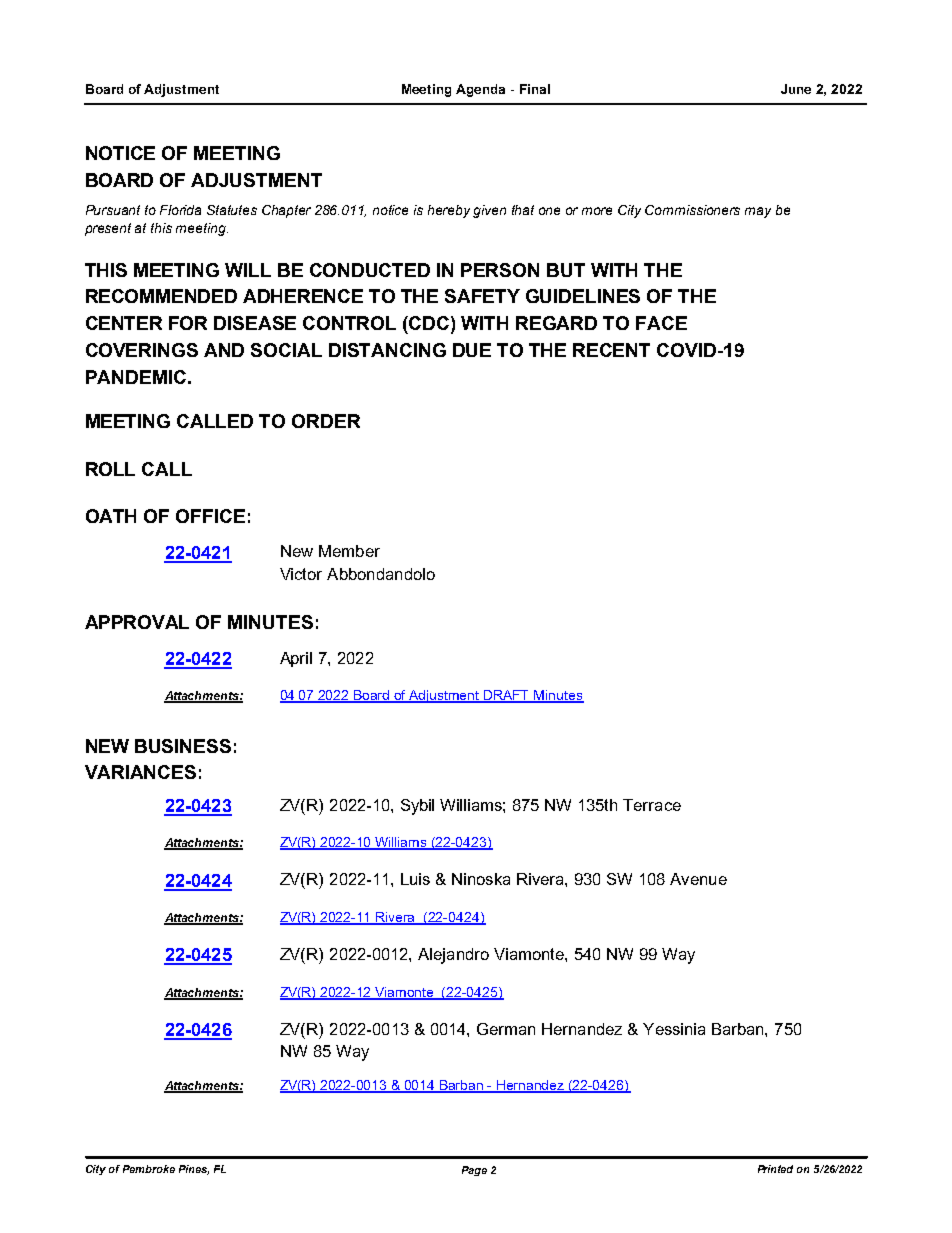  Describe the element at coordinates (326, 421) in the screenshot. I see `ORDER` at that location.
